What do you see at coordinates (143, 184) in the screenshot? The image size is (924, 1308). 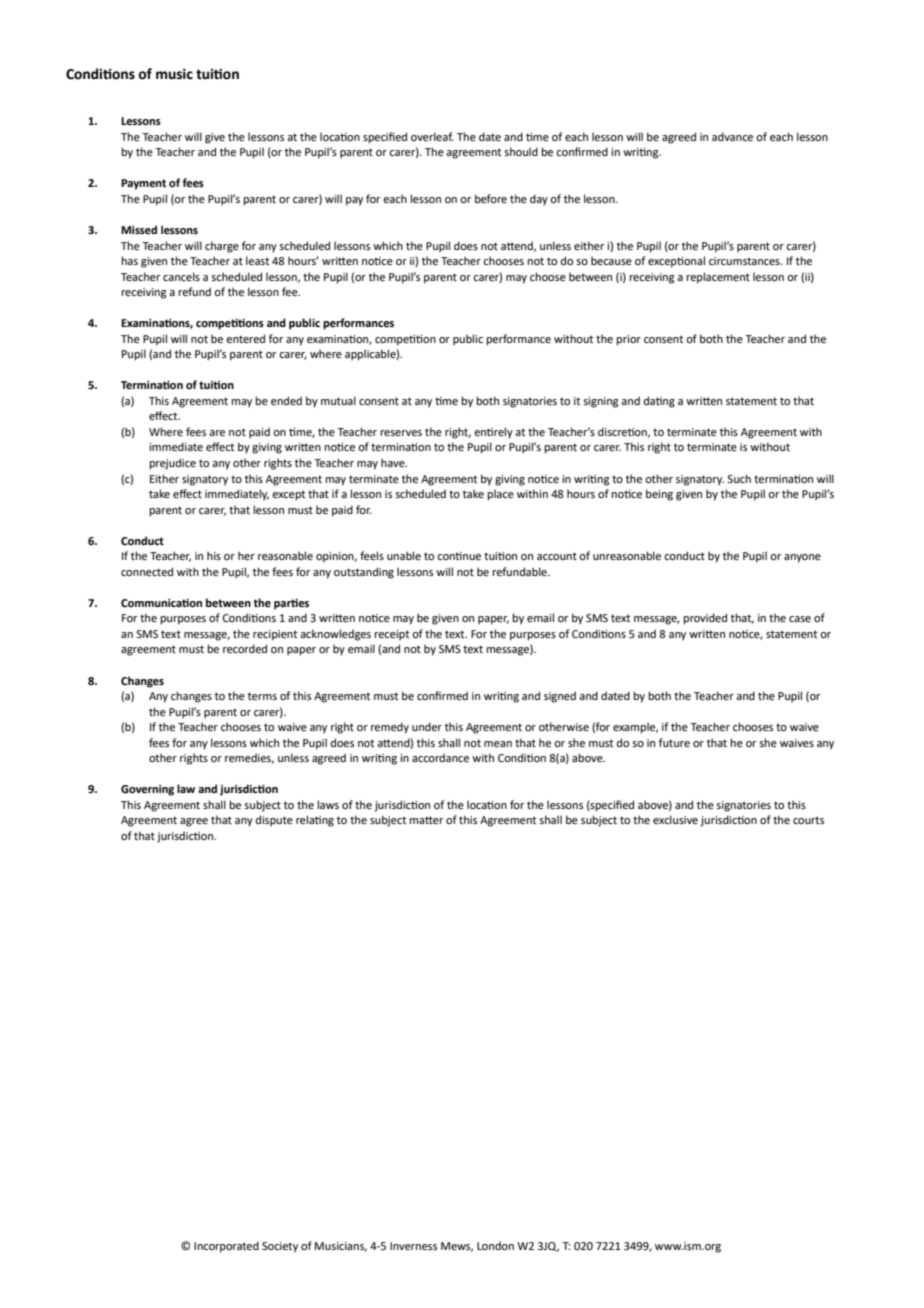 I see `Payment` at bounding box center [143, 184].
